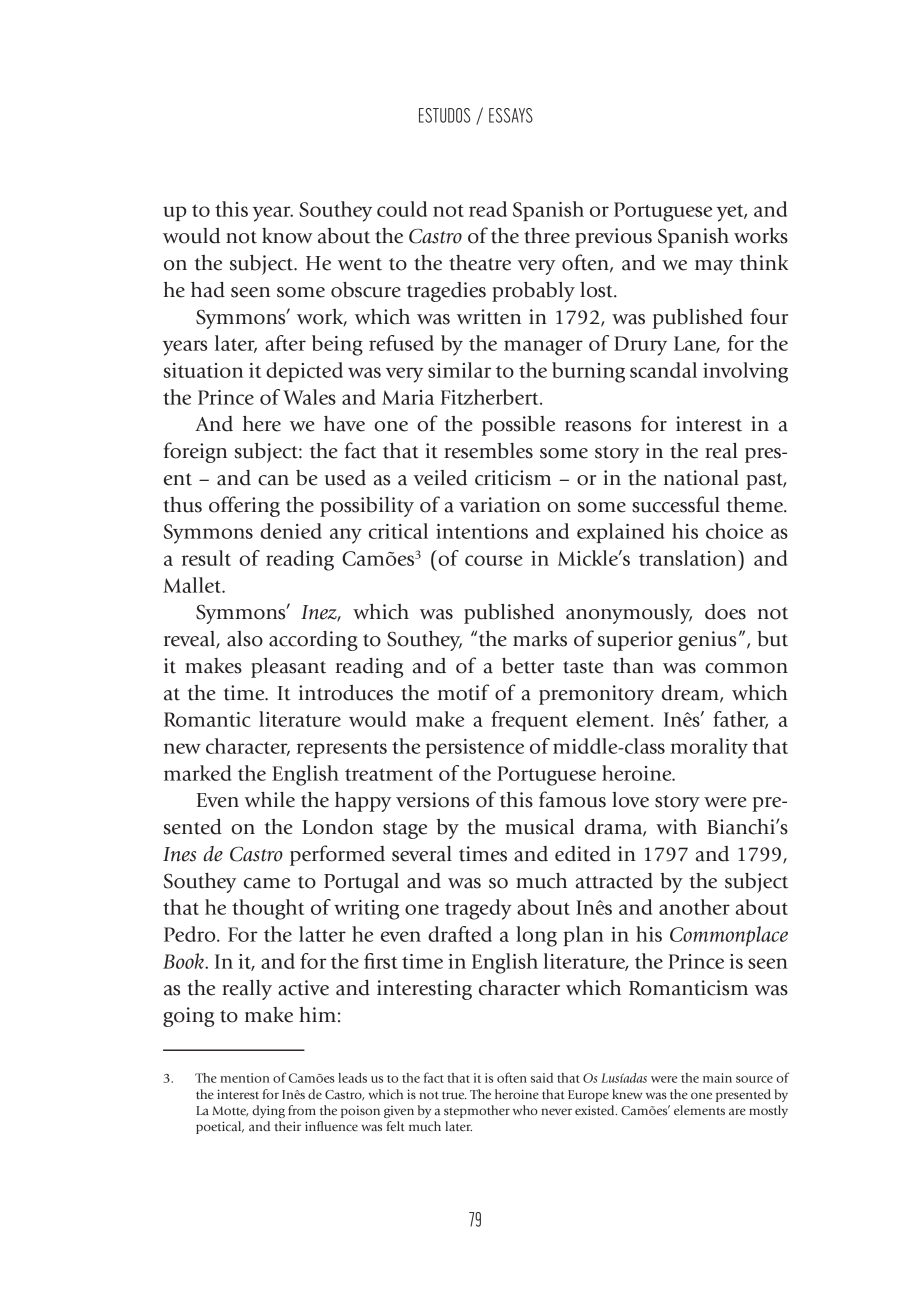 Image resolution: width=924 pixels, height=1305 pixels. I want to click on genius, so click(707, 641).
